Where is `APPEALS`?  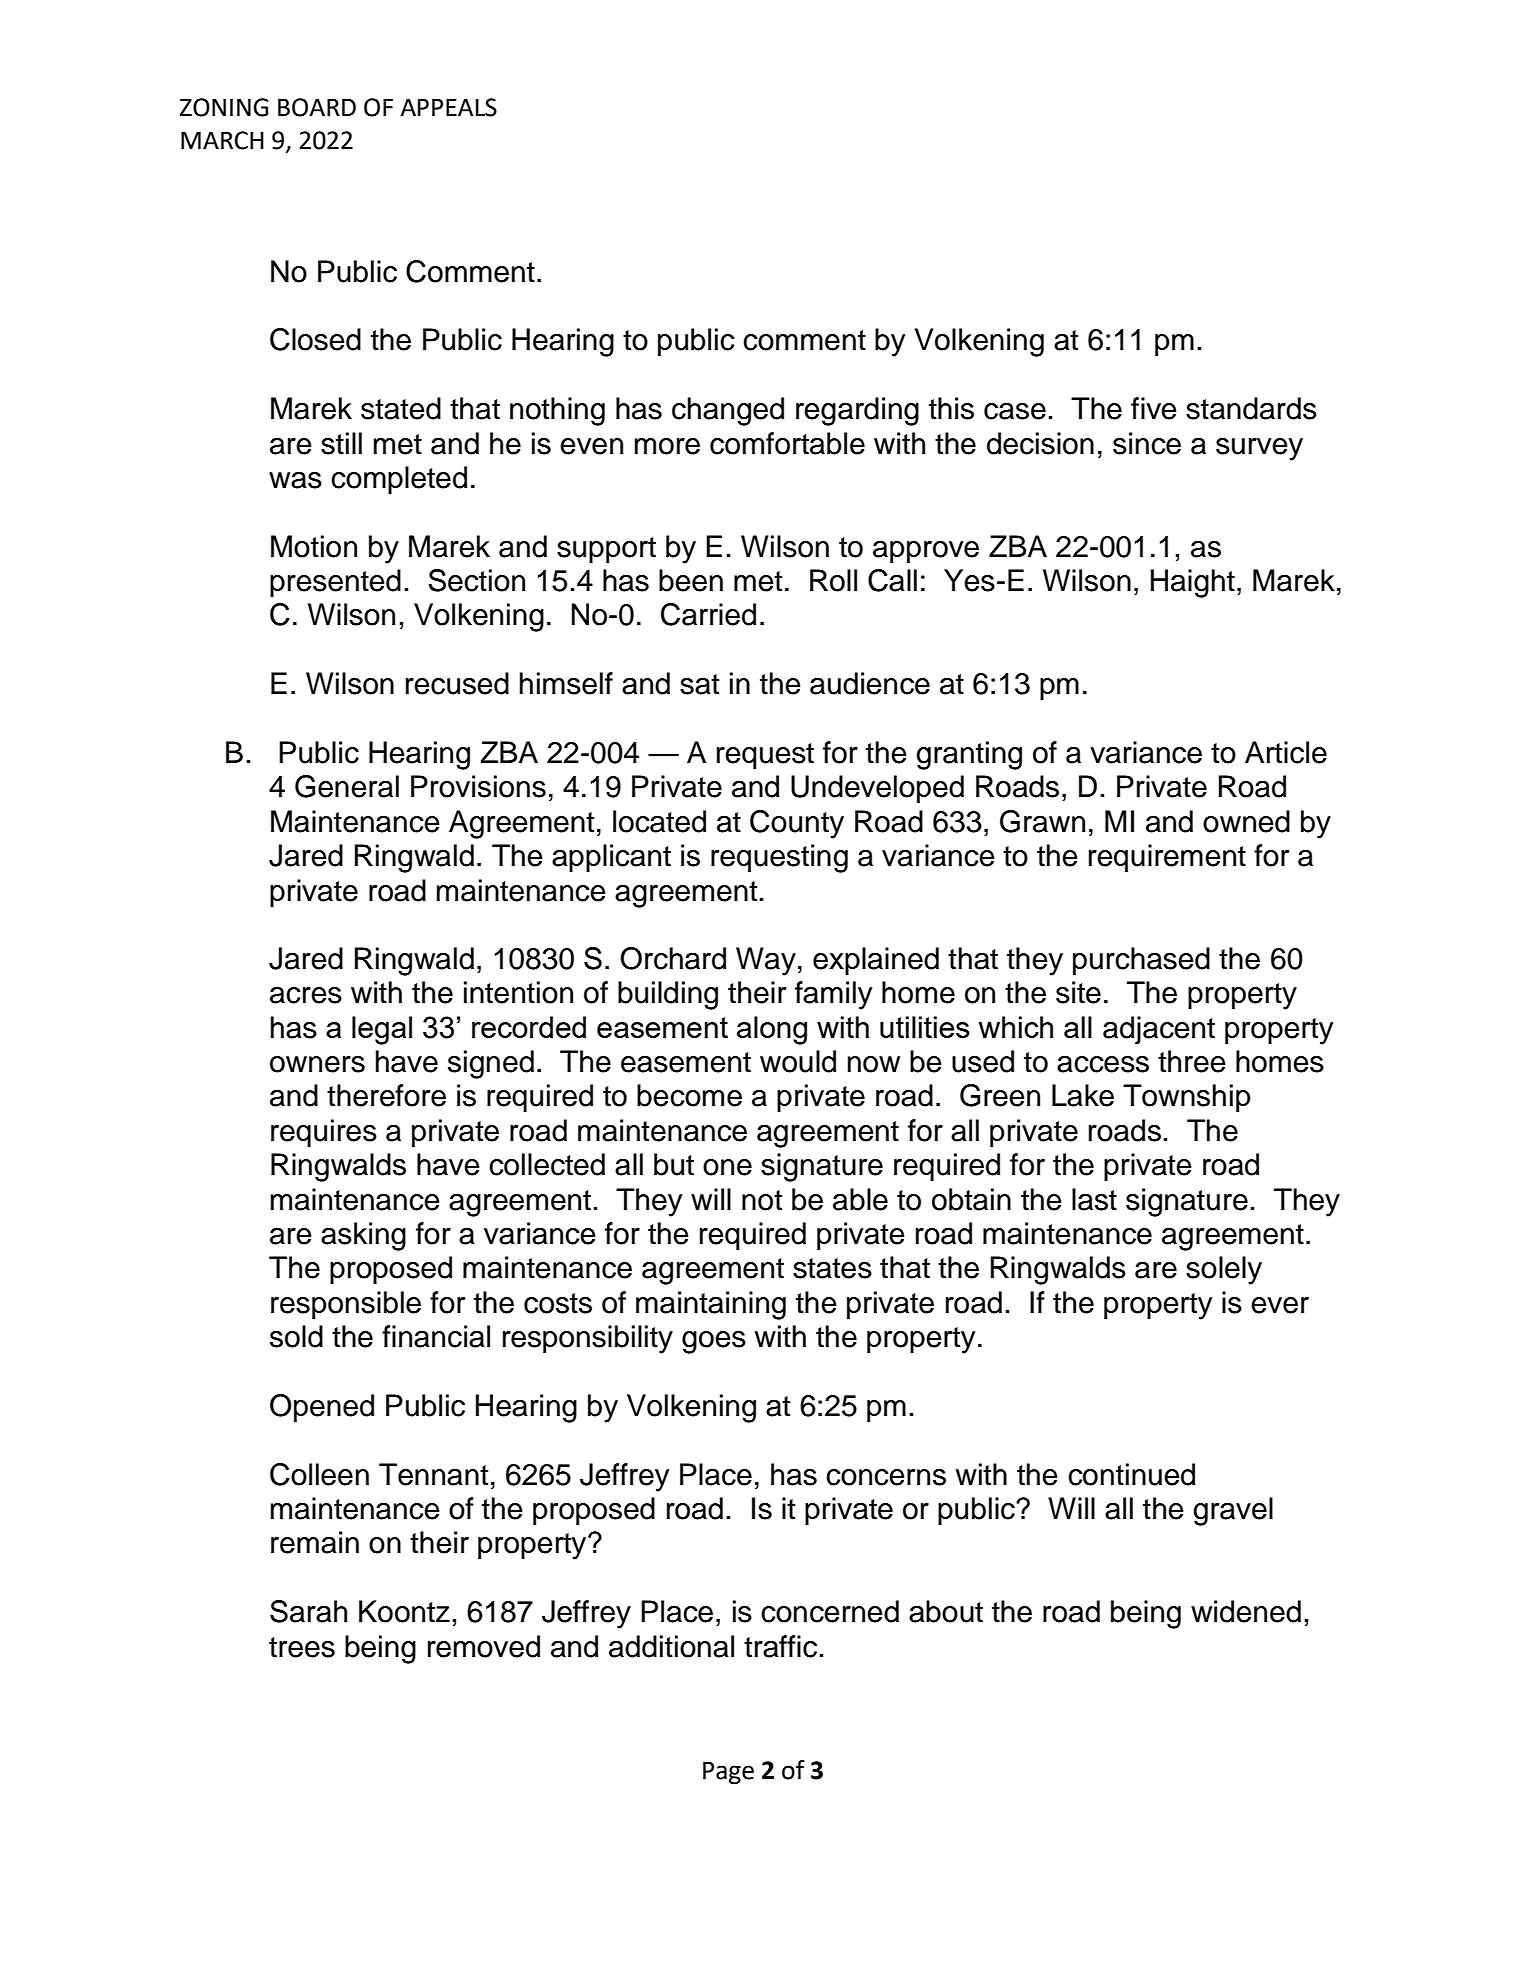
APPEALS is located at coordinates (448, 107).
